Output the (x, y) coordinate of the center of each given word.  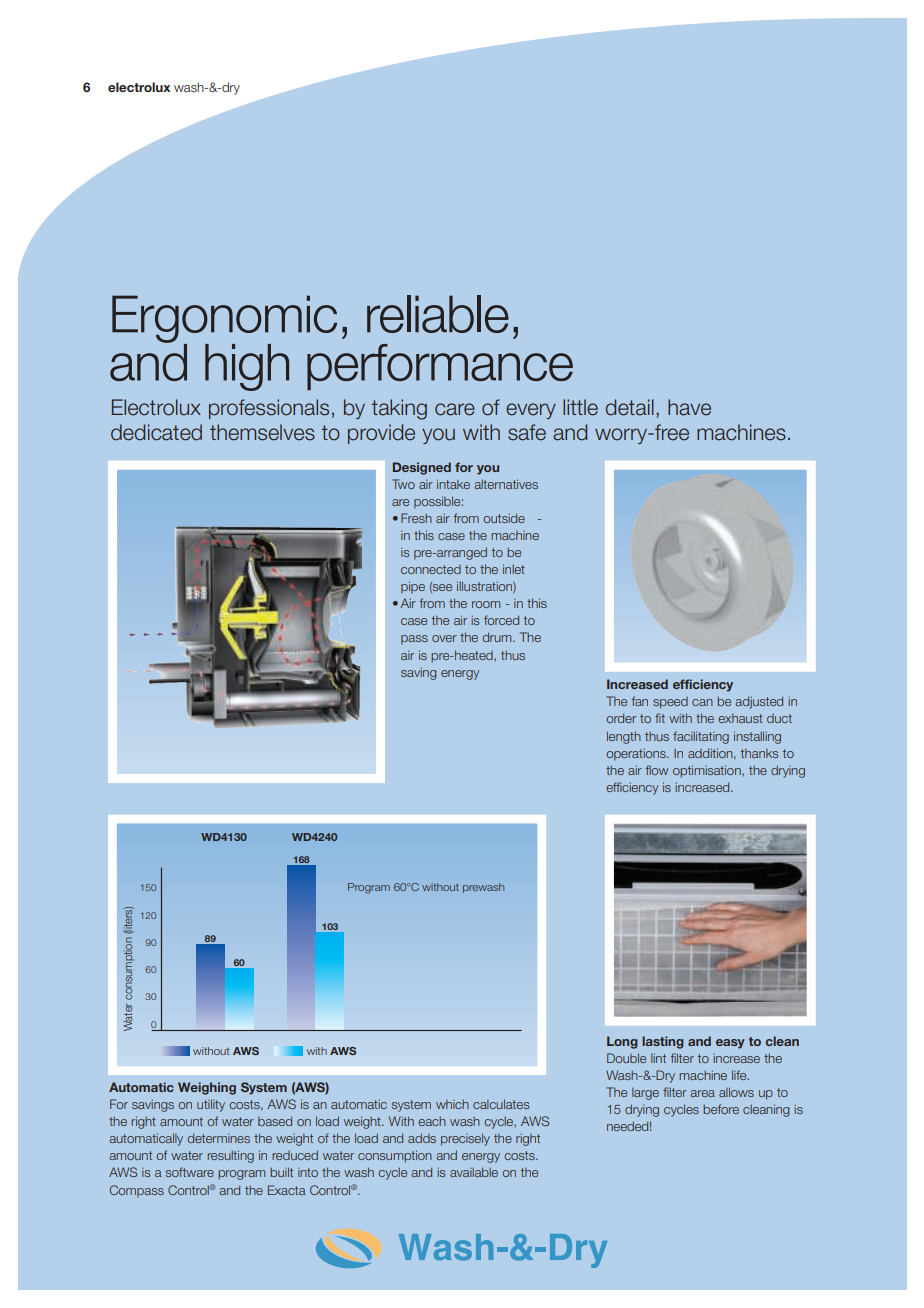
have (689, 407)
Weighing (207, 1088)
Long (622, 1042)
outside (504, 518)
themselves (262, 432)
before (721, 1109)
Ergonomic (224, 320)
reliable (438, 314)
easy (730, 1044)
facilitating (701, 737)
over (444, 638)
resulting (230, 1156)
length (624, 737)
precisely (465, 1139)
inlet (514, 569)
